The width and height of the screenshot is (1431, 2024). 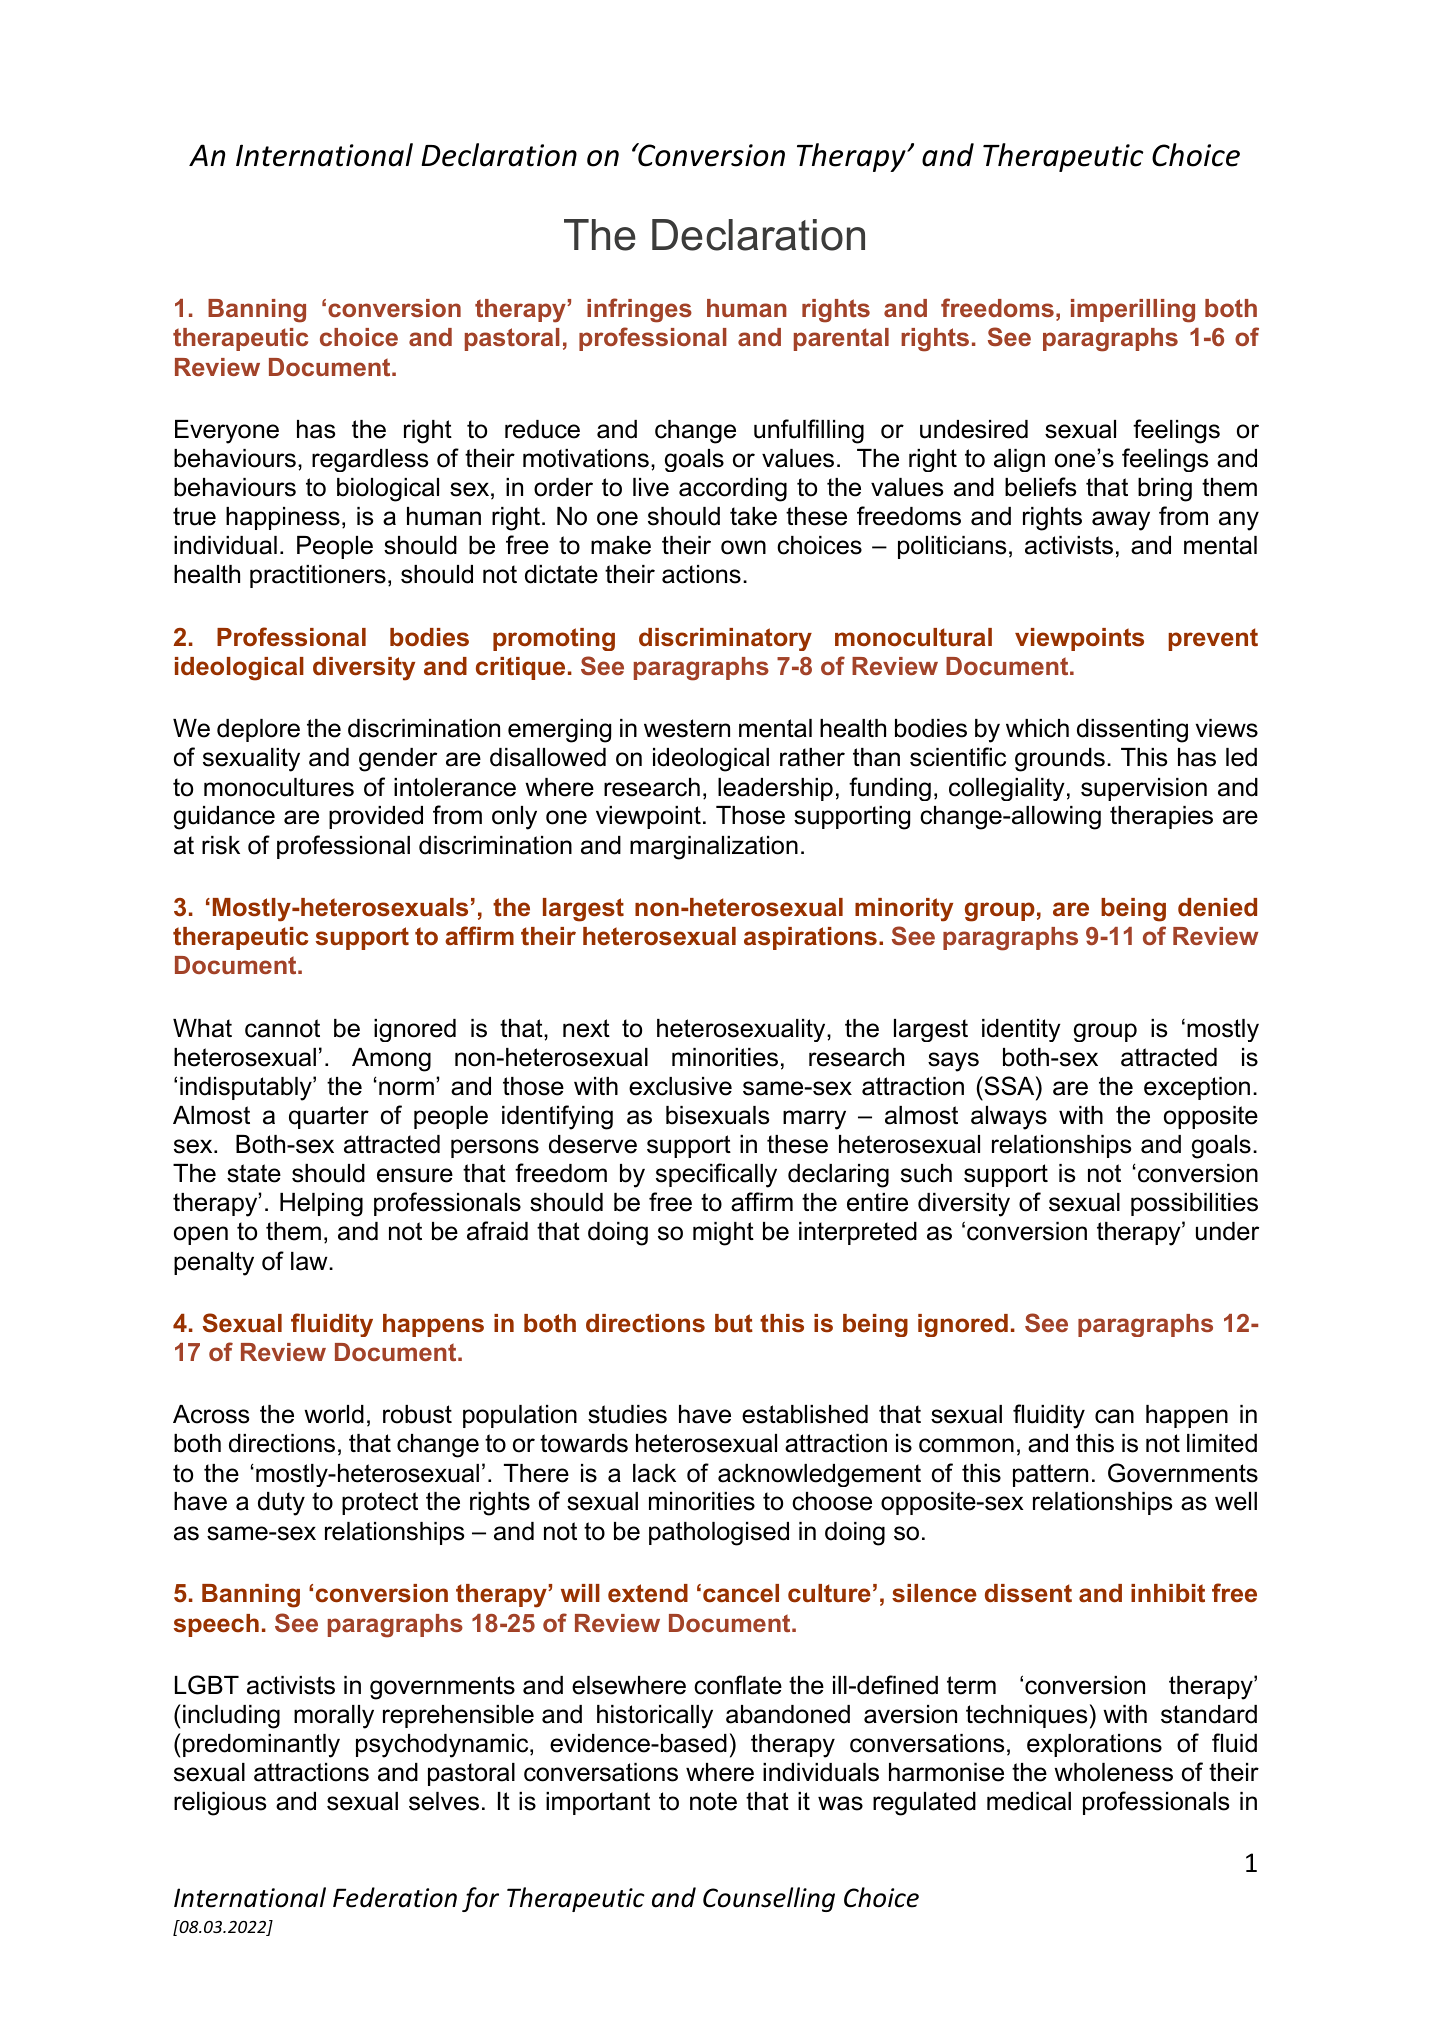 I want to click on marginalization, so click(x=714, y=848).
